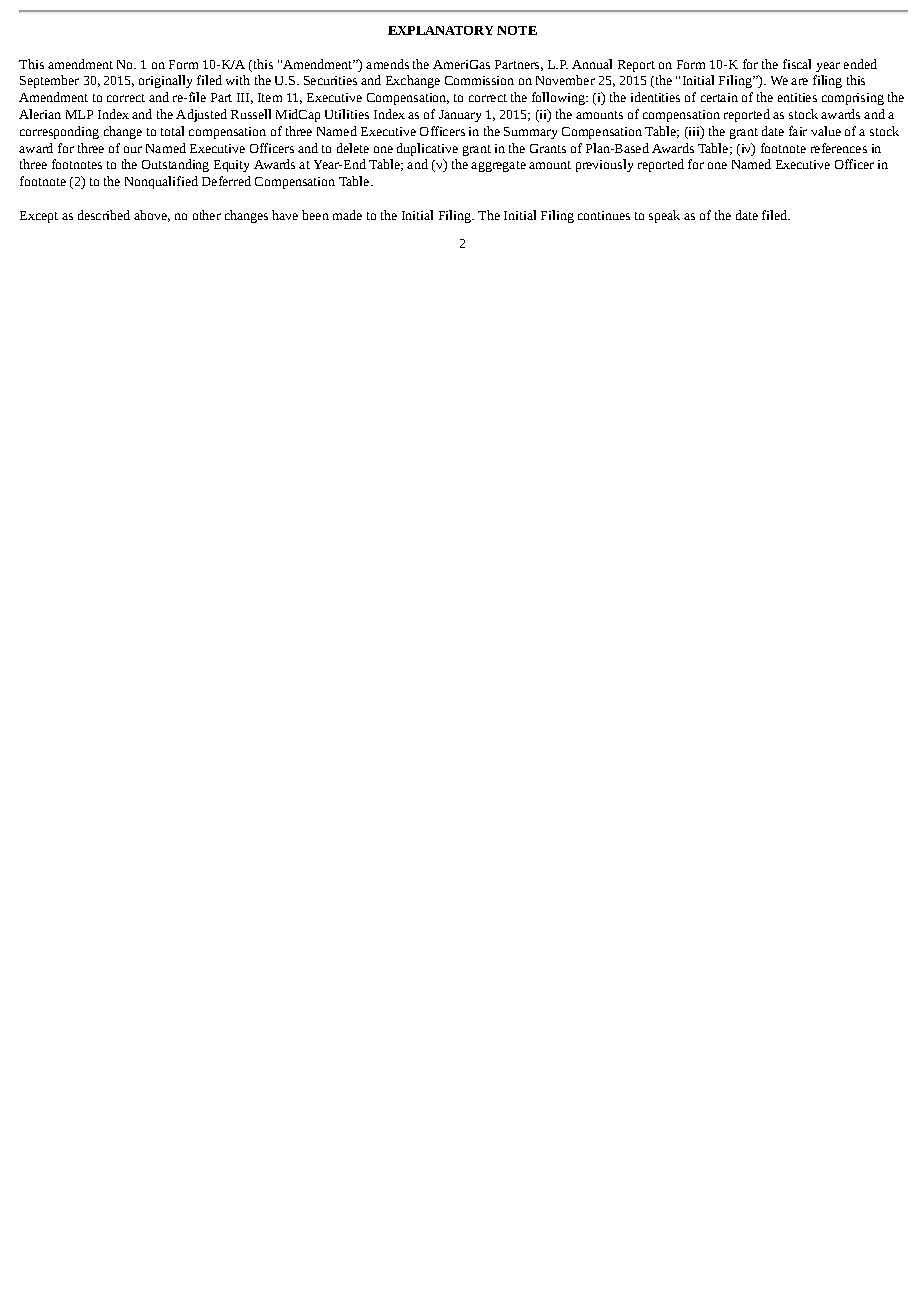 This screenshot has height=1308, width=924. Describe the element at coordinates (387, 64) in the screenshot. I see `amends` at that location.
